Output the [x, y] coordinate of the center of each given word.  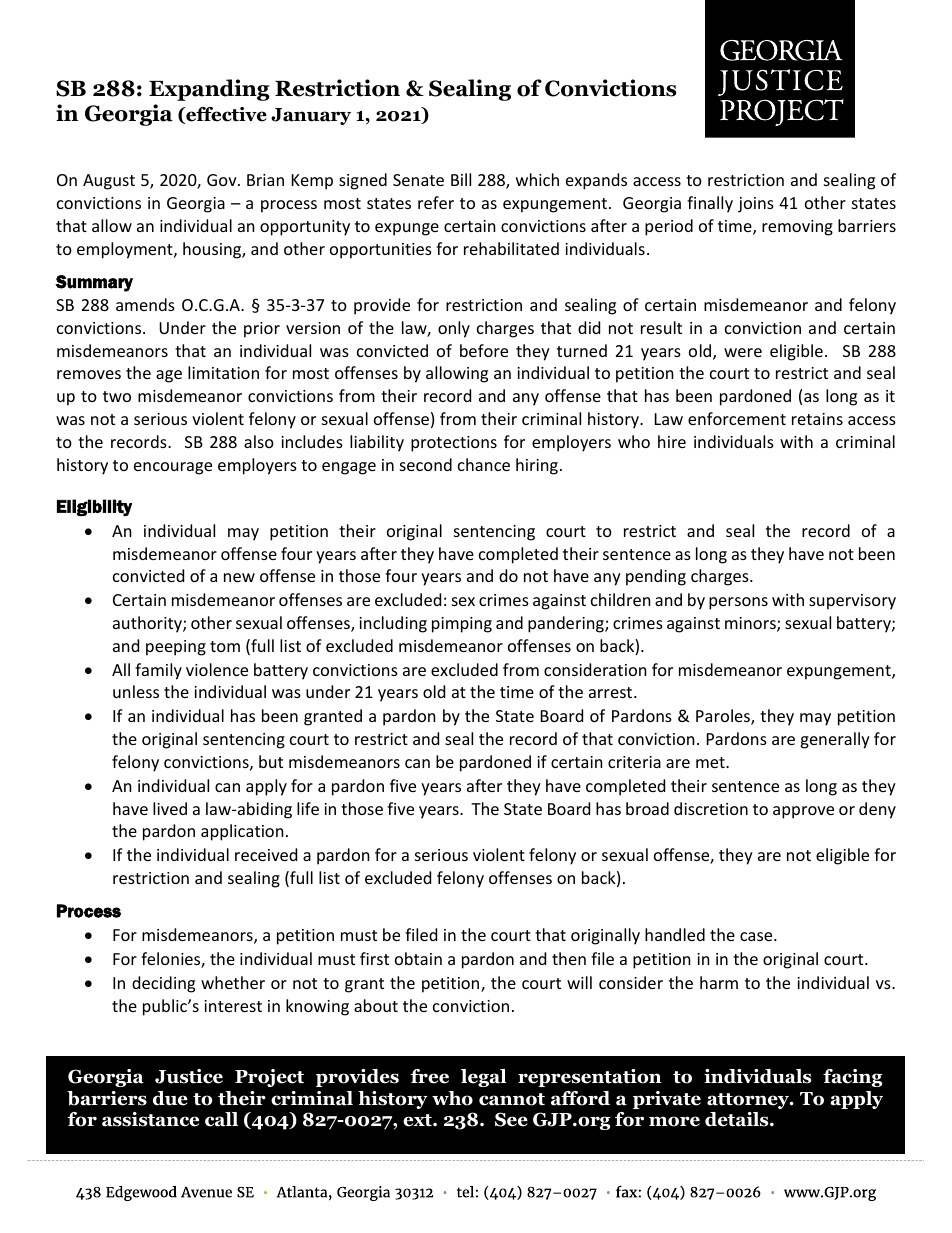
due [170, 1098]
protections [454, 444]
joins [756, 205]
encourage [173, 468]
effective [225, 115]
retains [817, 419]
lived [170, 808]
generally [835, 740]
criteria [634, 762]
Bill [461, 179]
